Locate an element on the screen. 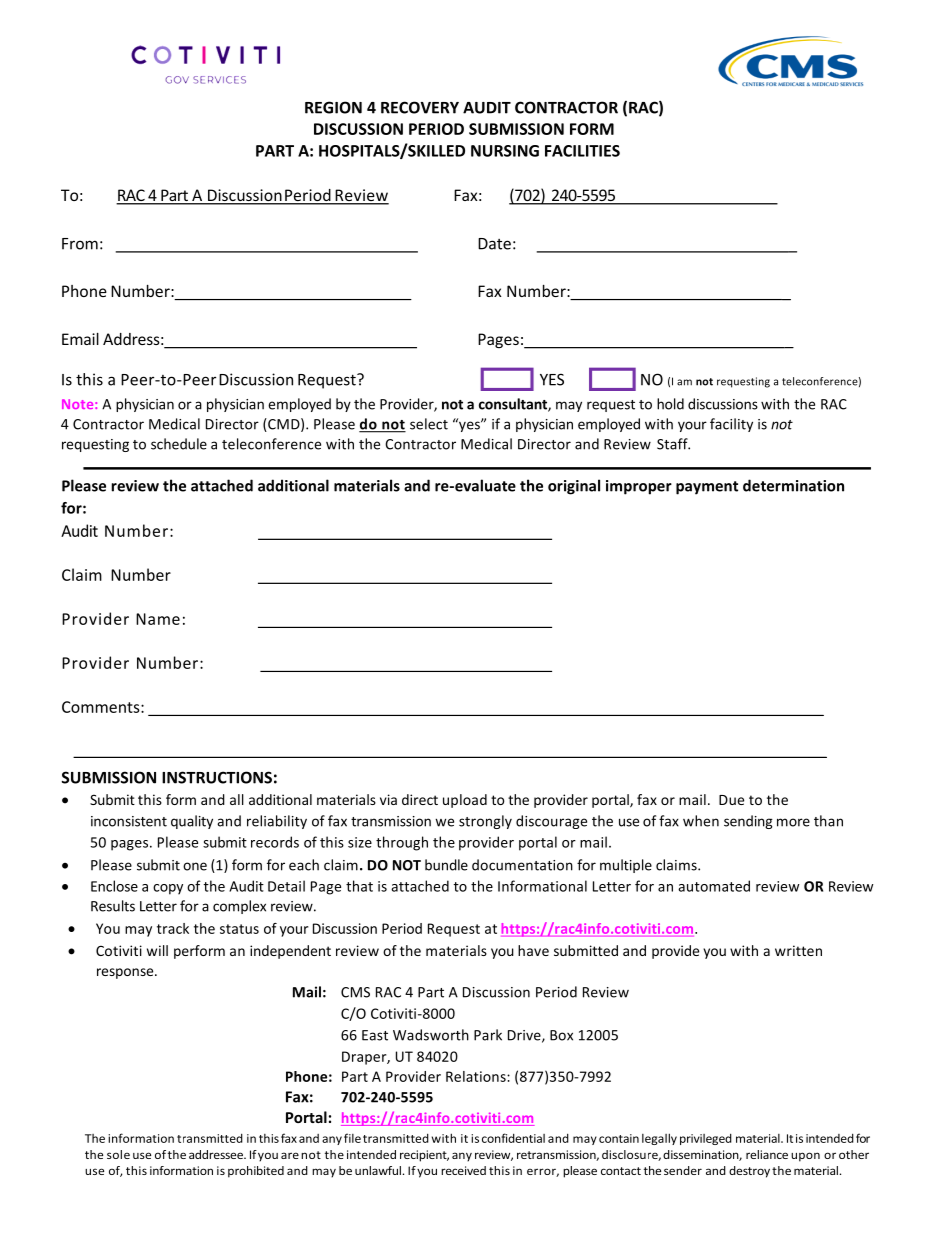  facility is located at coordinates (731, 425).
